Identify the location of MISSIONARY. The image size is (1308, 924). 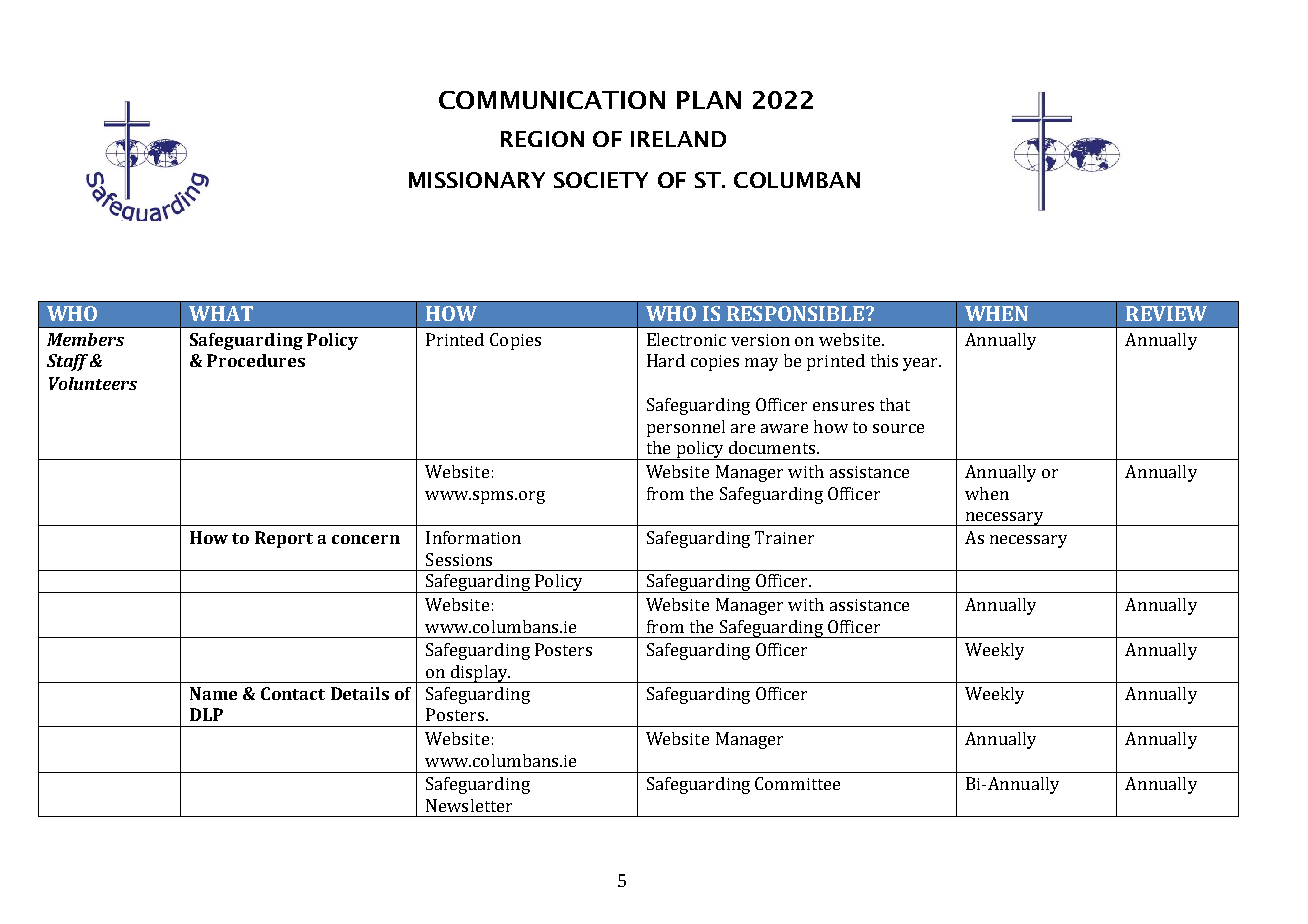
(477, 180).
